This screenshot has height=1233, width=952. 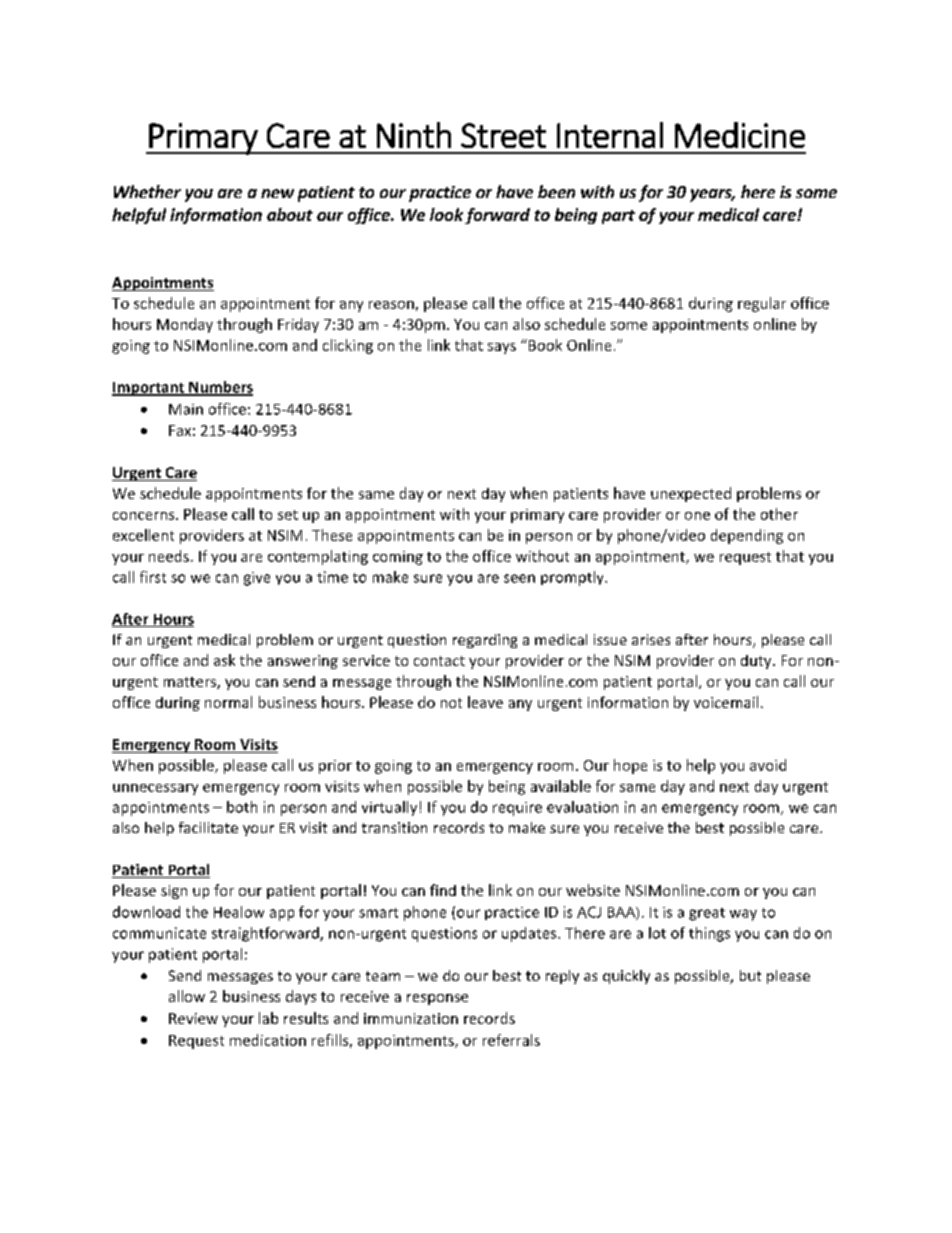 I want to click on Medicine, so click(x=740, y=135).
